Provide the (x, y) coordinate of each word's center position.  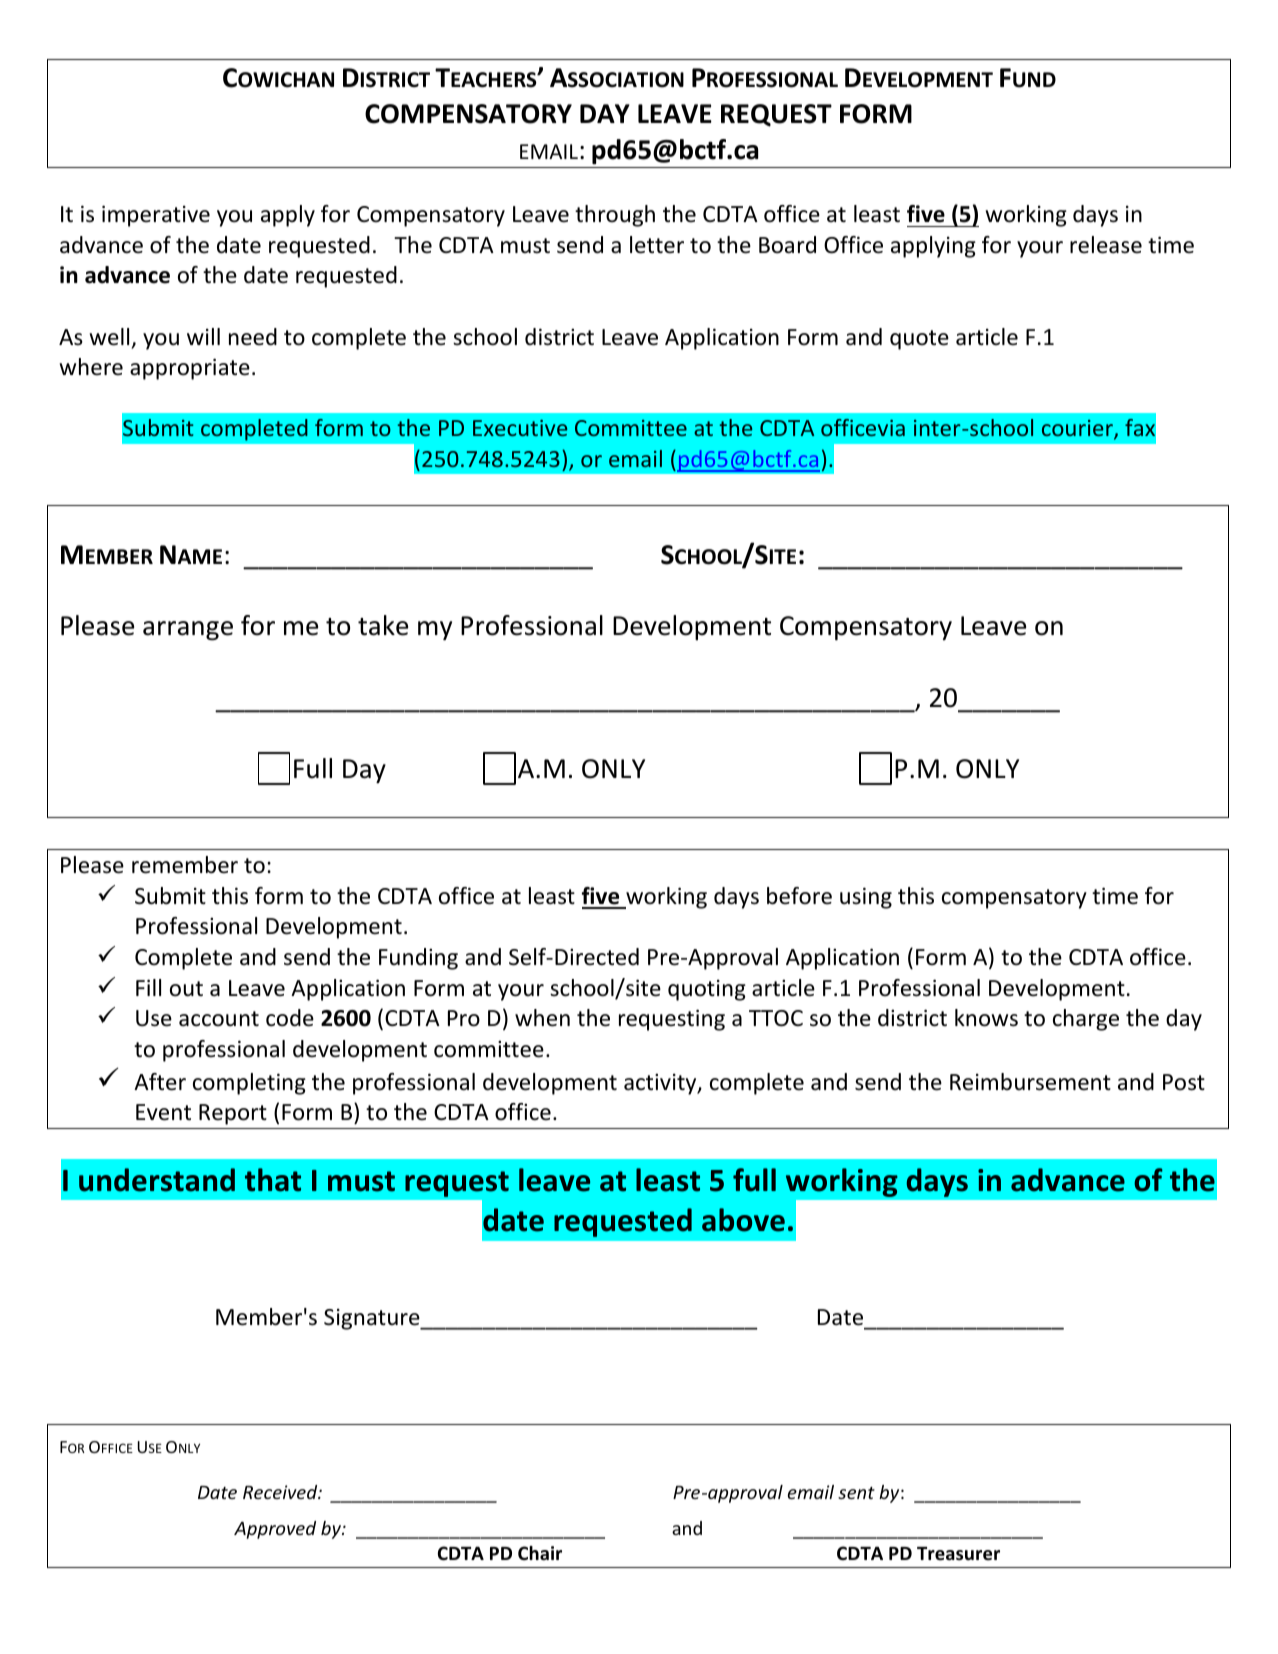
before (799, 896)
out (186, 989)
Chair (540, 1553)
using (866, 898)
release (1106, 245)
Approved (275, 1530)
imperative (156, 216)
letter (657, 245)
